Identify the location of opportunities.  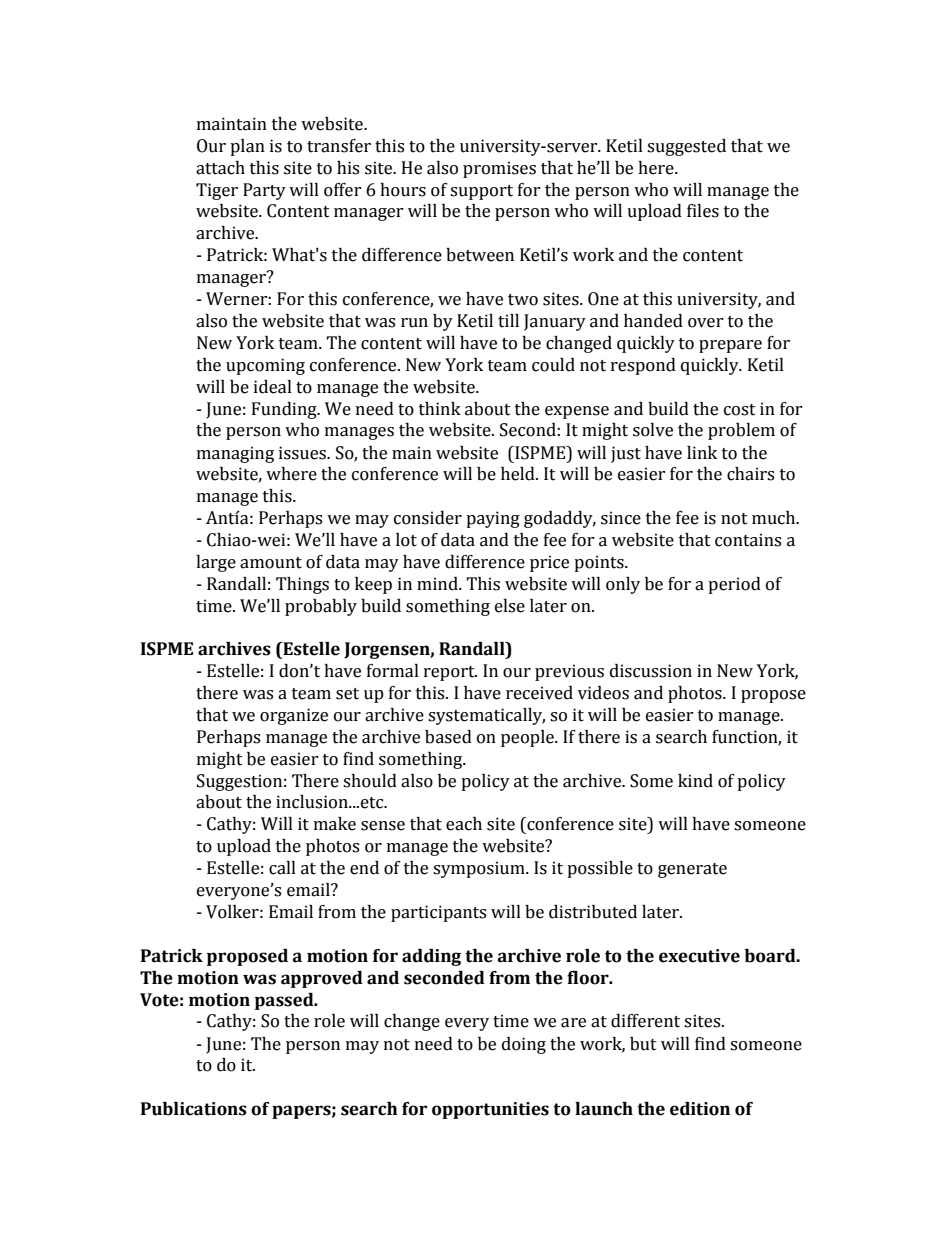
(490, 1110).
